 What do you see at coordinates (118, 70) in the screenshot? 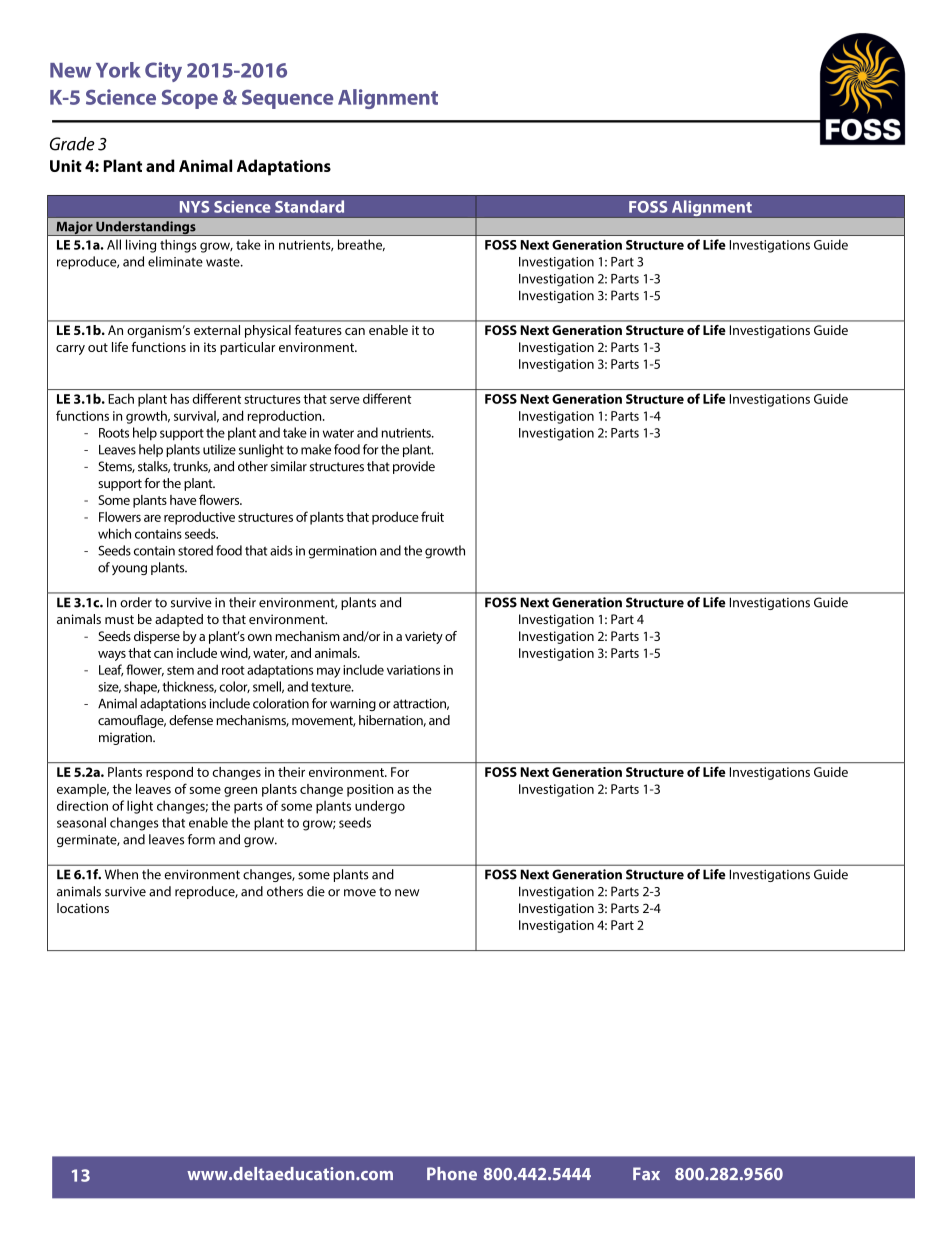
I see `York` at bounding box center [118, 70].
